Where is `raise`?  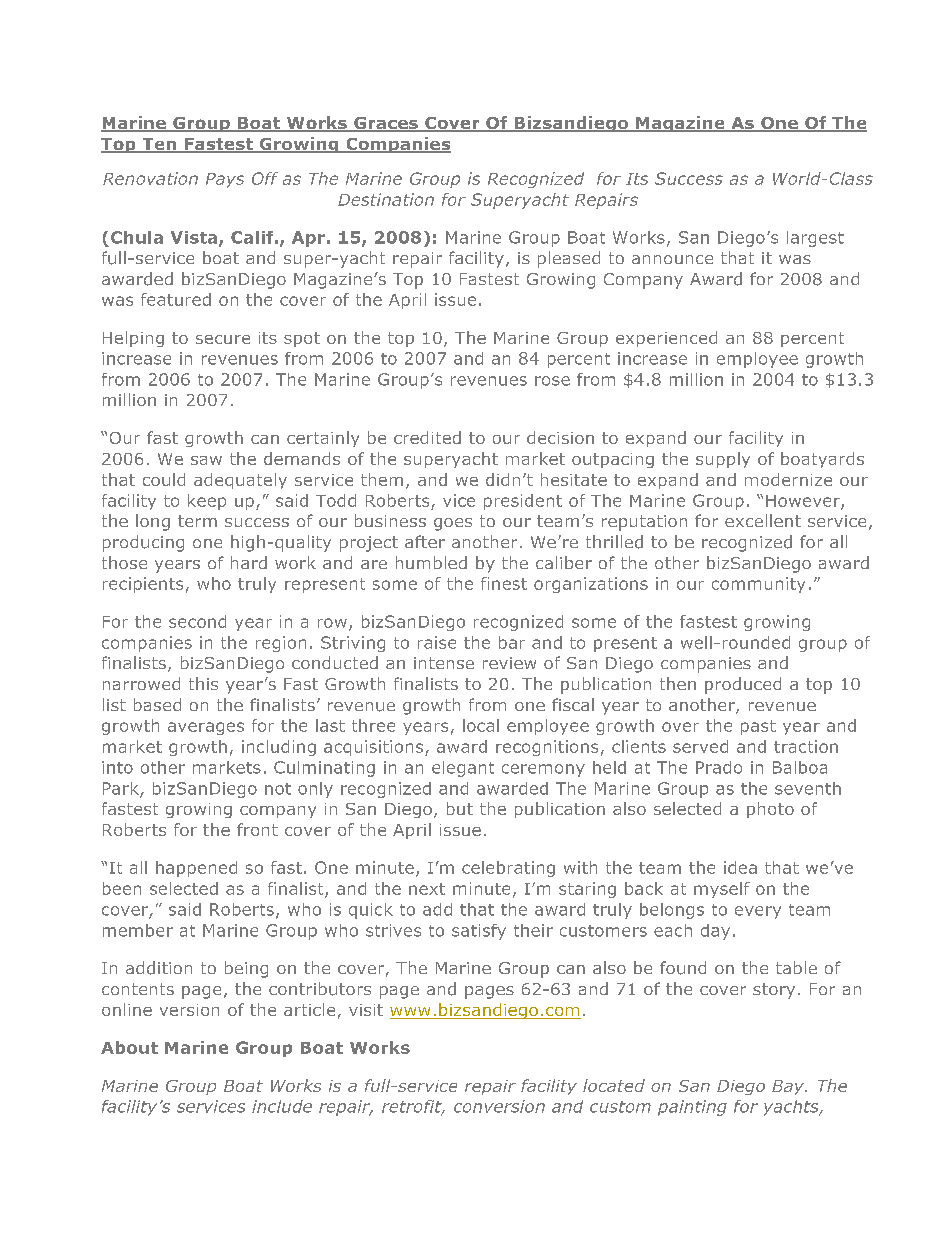
raise is located at coordinates (437, 642).
